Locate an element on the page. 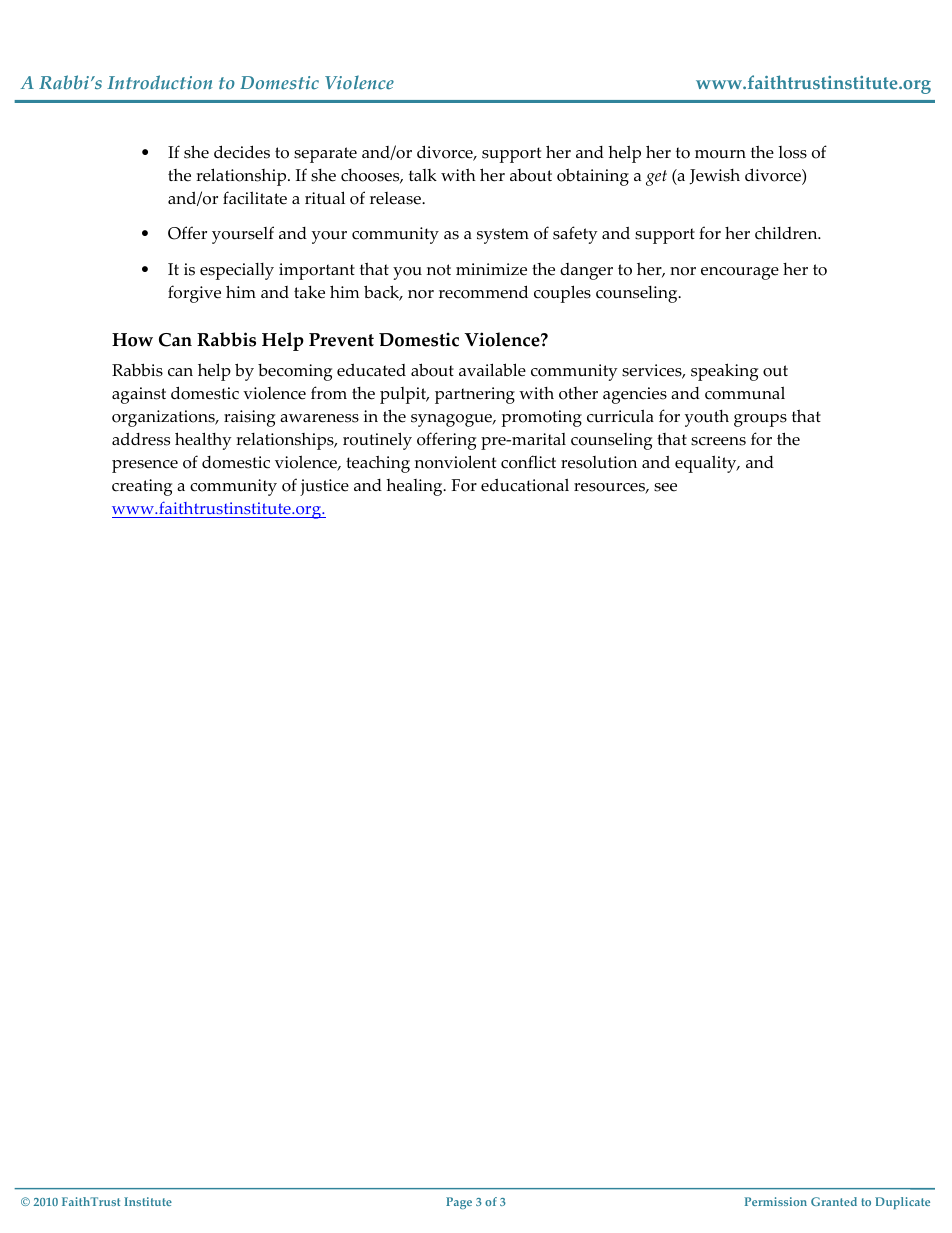 The image size is (952, 1233). Page is located at coordinates (459, 1203).
